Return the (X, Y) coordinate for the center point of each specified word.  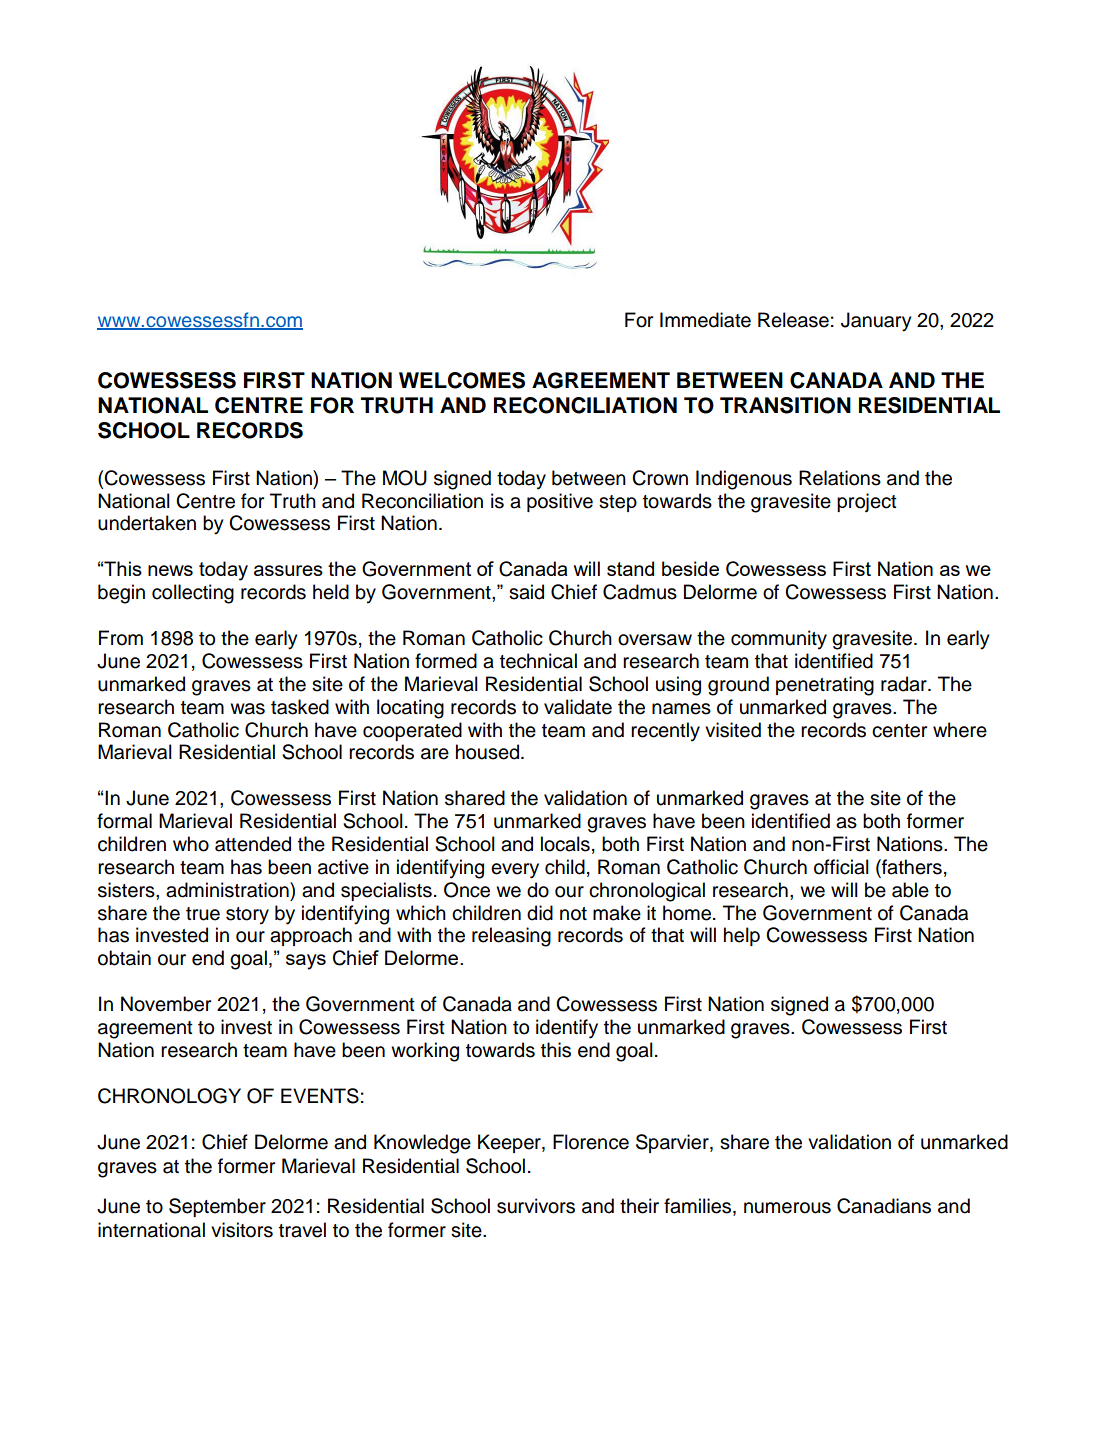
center (899, 731)
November (166, 1004)
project (867, 502)
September (217, 1207)
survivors (536, 1206)
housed (489, 752)
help (742, 936)
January (876, 322)
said (526, 592)
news (170, 570)
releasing (511, 937)
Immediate (705, 320)
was (247, 709)
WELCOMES (462, 380)
